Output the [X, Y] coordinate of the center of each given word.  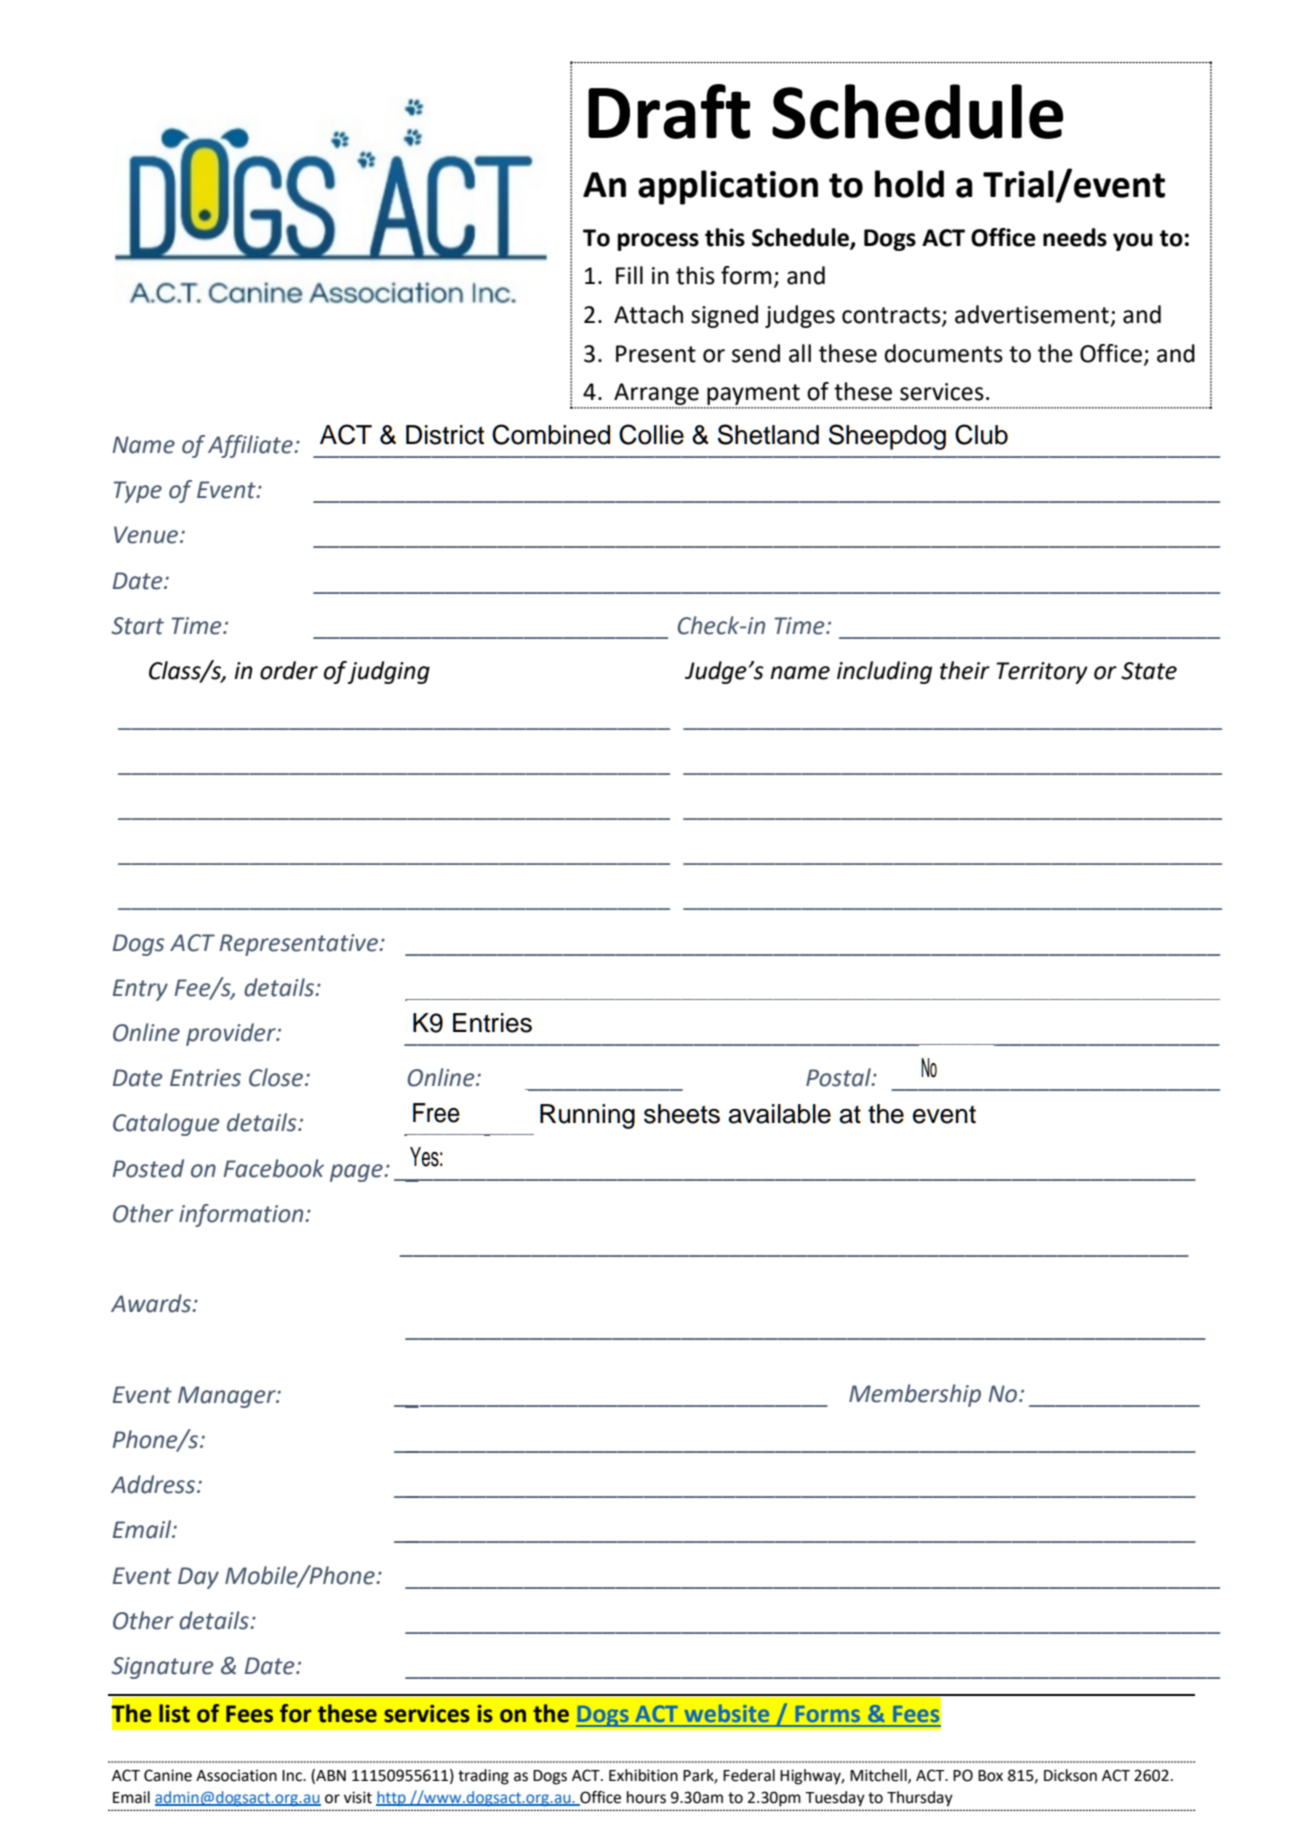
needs [1075, 237]
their [965, 670]
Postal [839, 1077]
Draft [669, 111]
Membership [915, 1395]
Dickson [1070, 1775]
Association [236, 1776]
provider [232, 1034]
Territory [1042, 673]
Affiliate [250, 446]
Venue [146, 535]
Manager [228, 1397]
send [756, 353]
